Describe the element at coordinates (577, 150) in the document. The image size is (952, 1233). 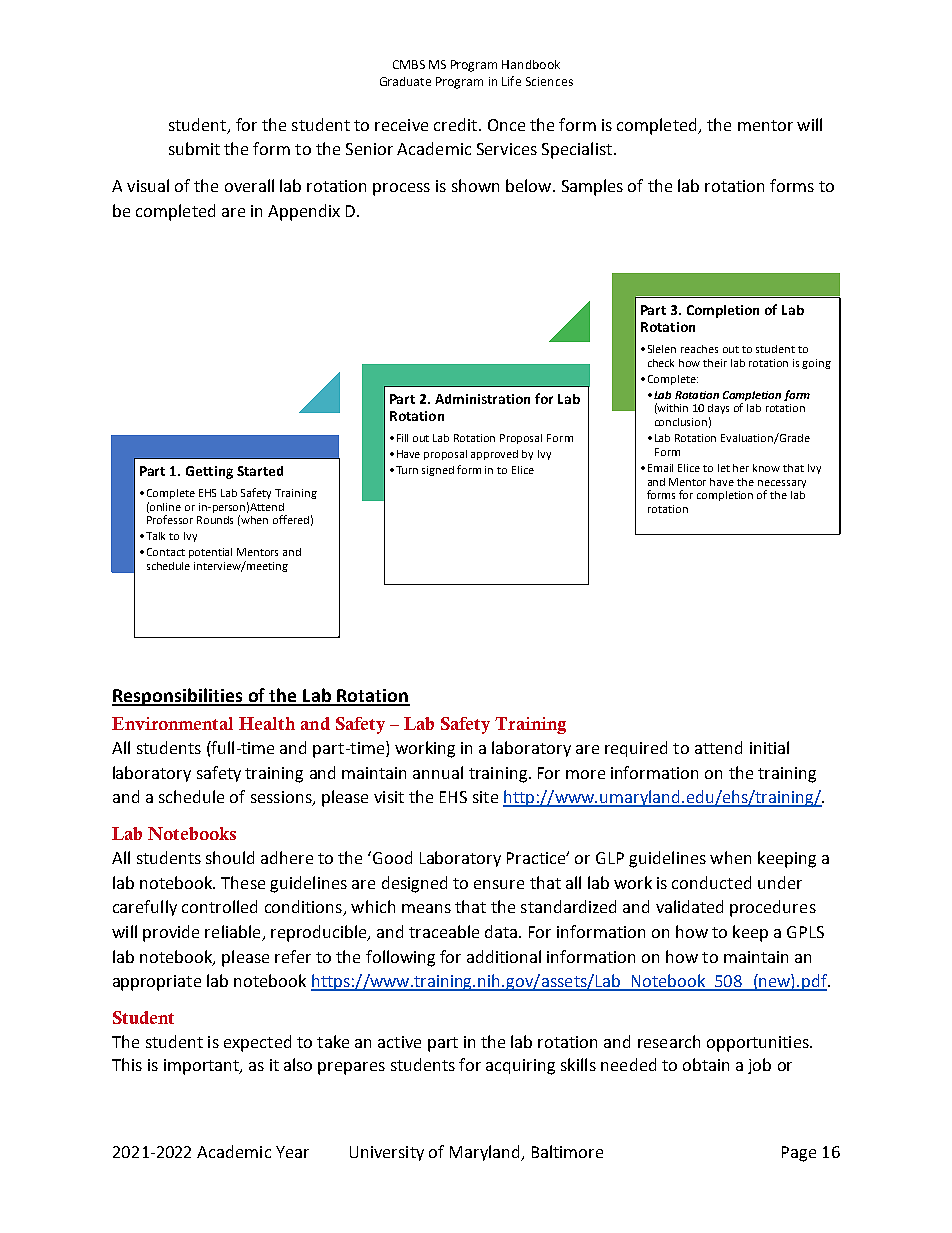
I see `Specialist` at that location.
